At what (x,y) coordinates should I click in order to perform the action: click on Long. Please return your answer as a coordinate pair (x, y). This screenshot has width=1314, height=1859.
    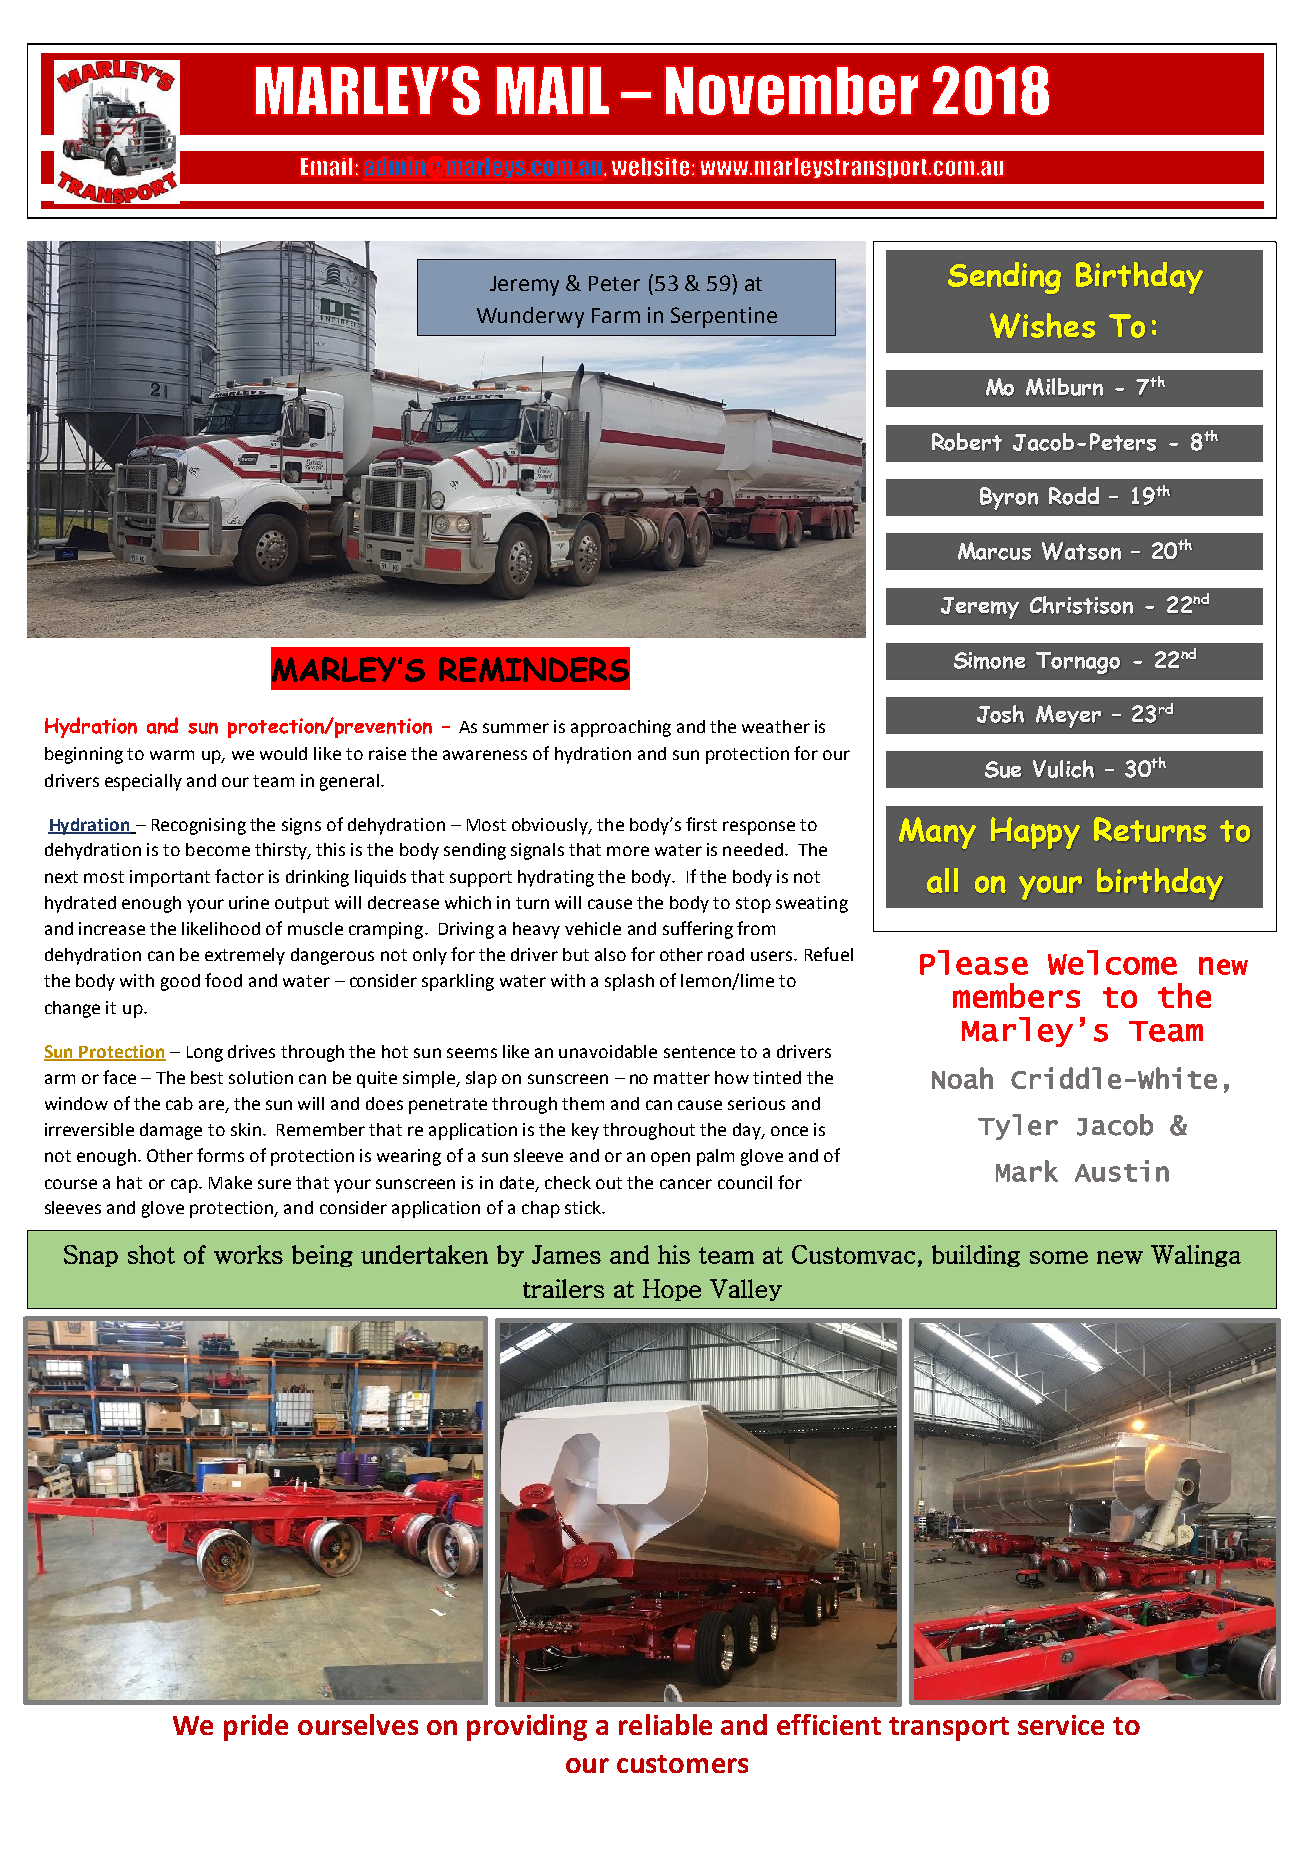
    Looking at the image, I should click on (205, 1054).
